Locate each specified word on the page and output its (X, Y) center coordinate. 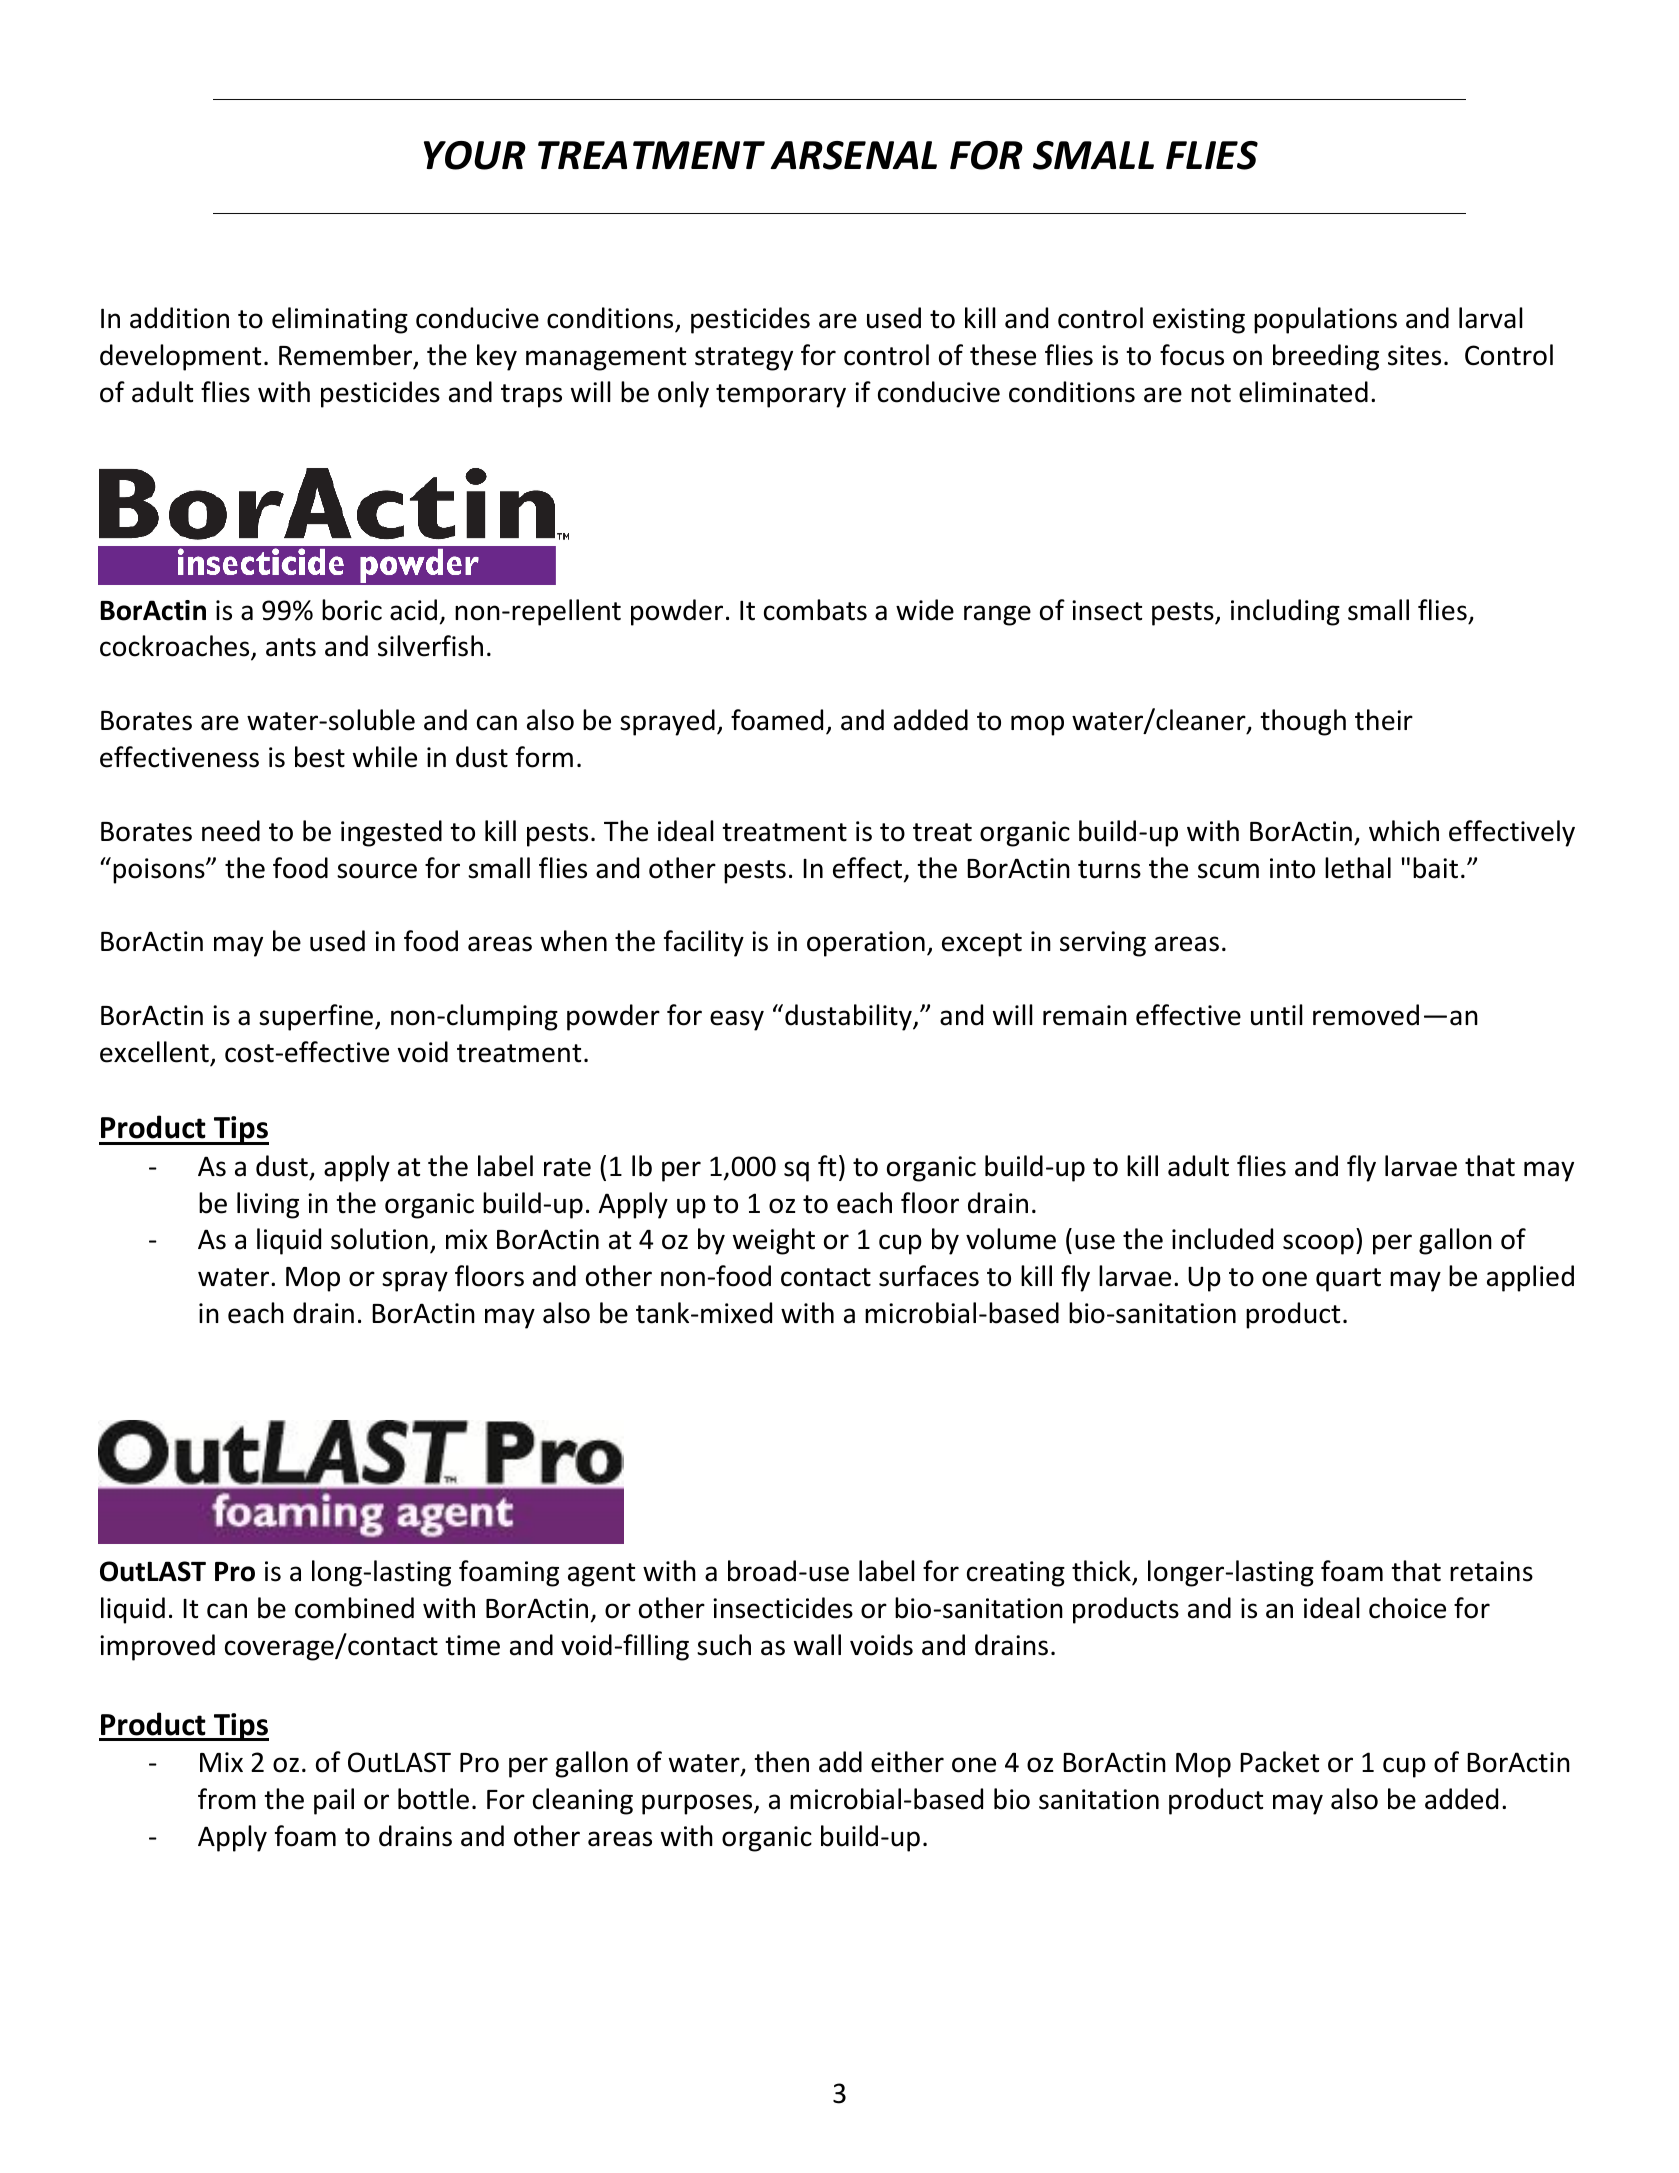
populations (1325, 320)
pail (334, 1801)
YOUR (475, 155)
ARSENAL (853, 155)
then (781, 1762)
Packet (1279, 1762)
